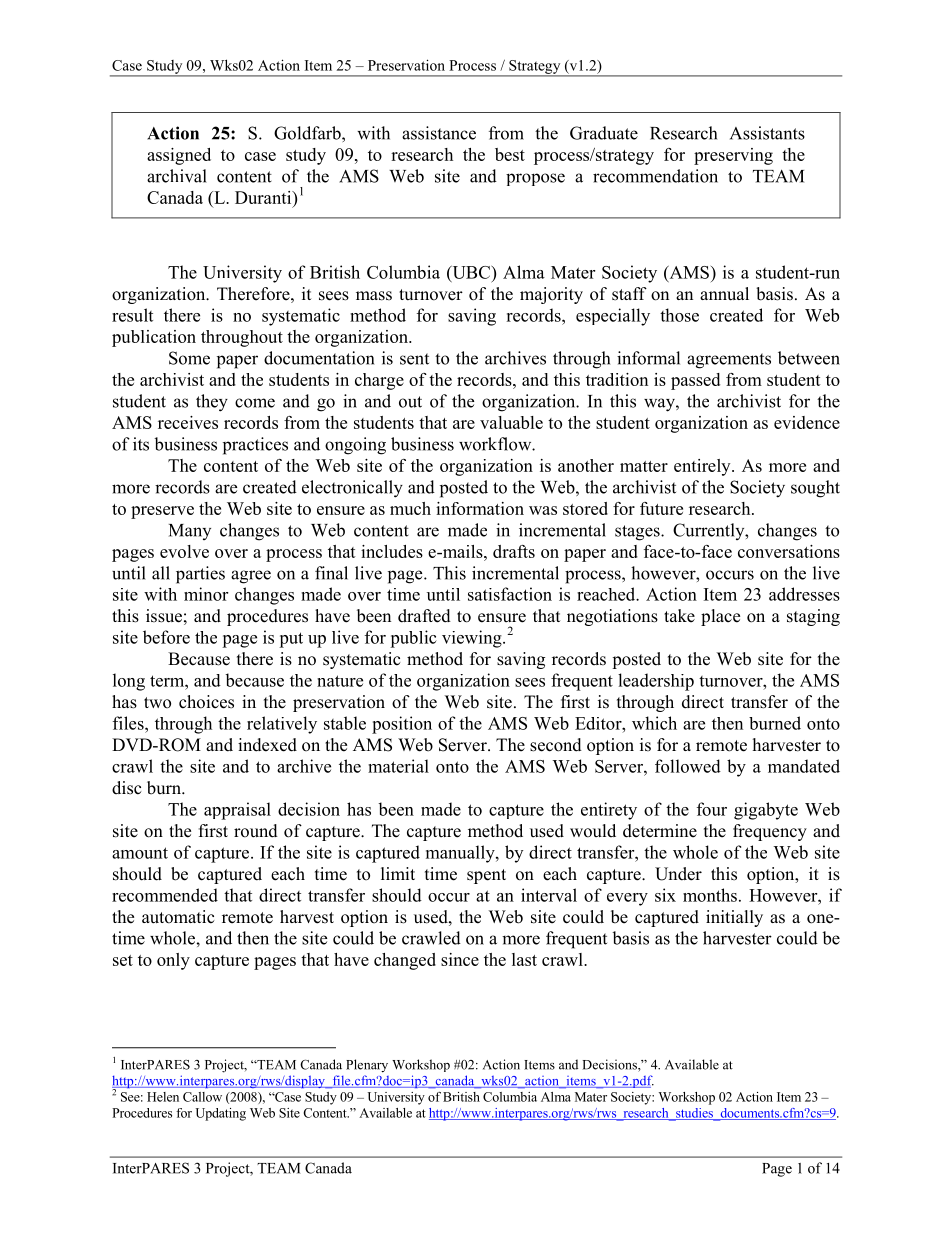 Image resolution: width=952 pixels, height=1233 pixels. Describe the element at coordinates (733, 156) in the screenshot. I see `preserving` at that location.
